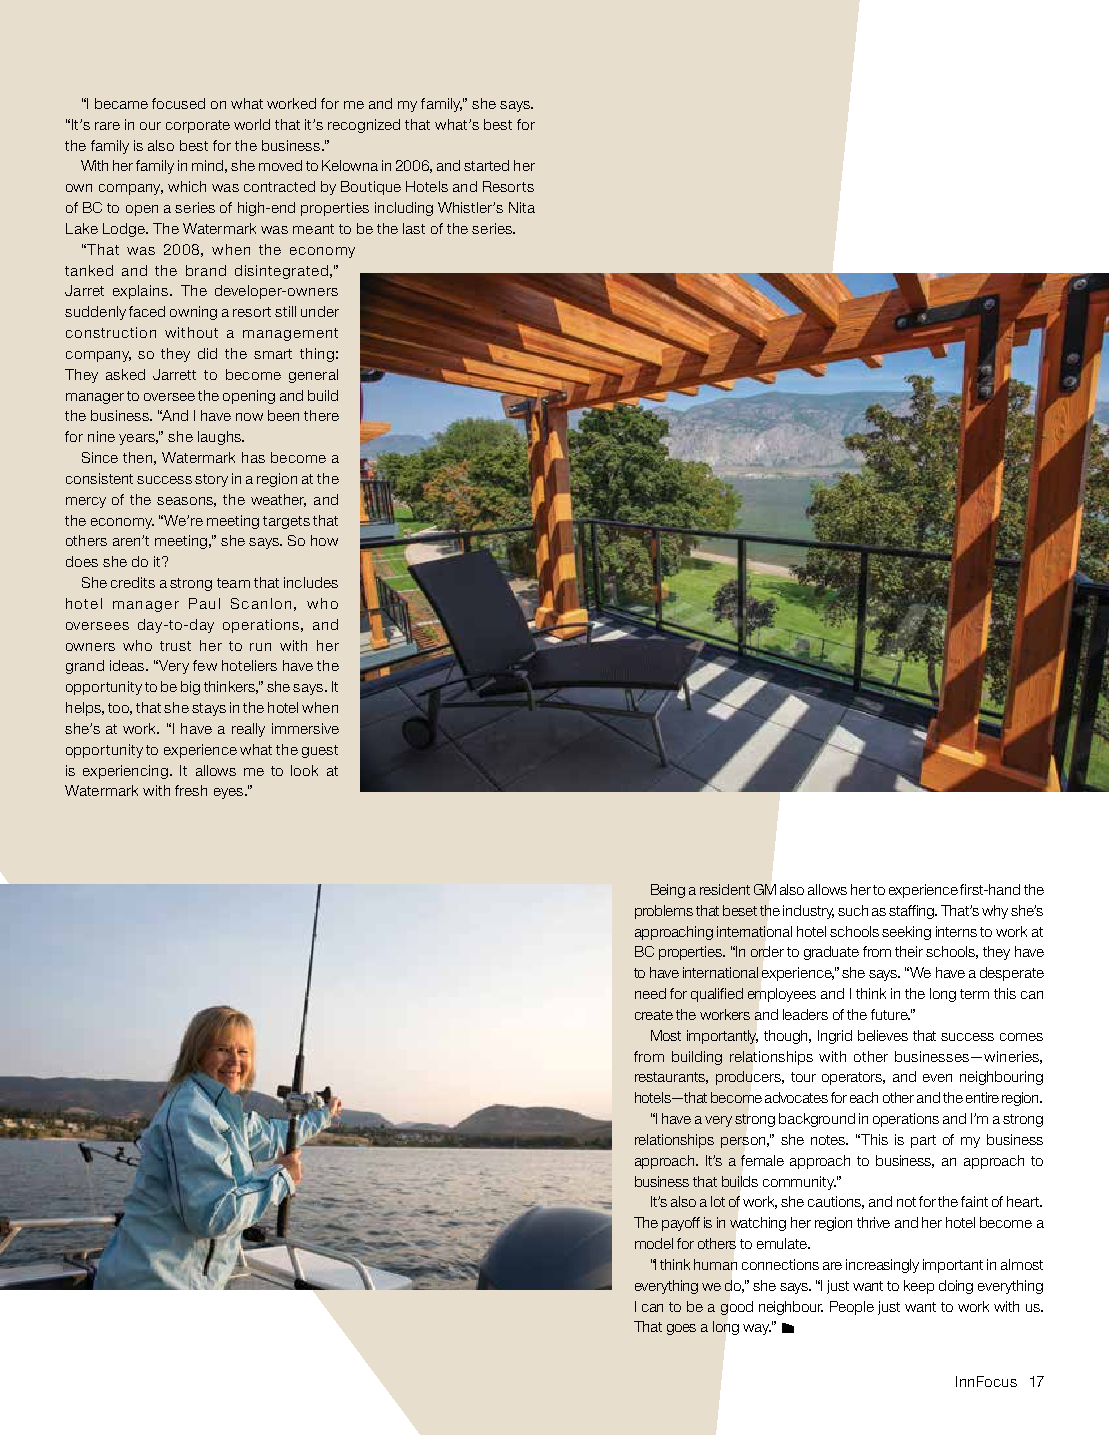 The width and height of the screenshot is (1109, 1435). What do you see at coordinates (209, 709) in the screenshot?
I see `stays` at bounding box center [209, 709].
